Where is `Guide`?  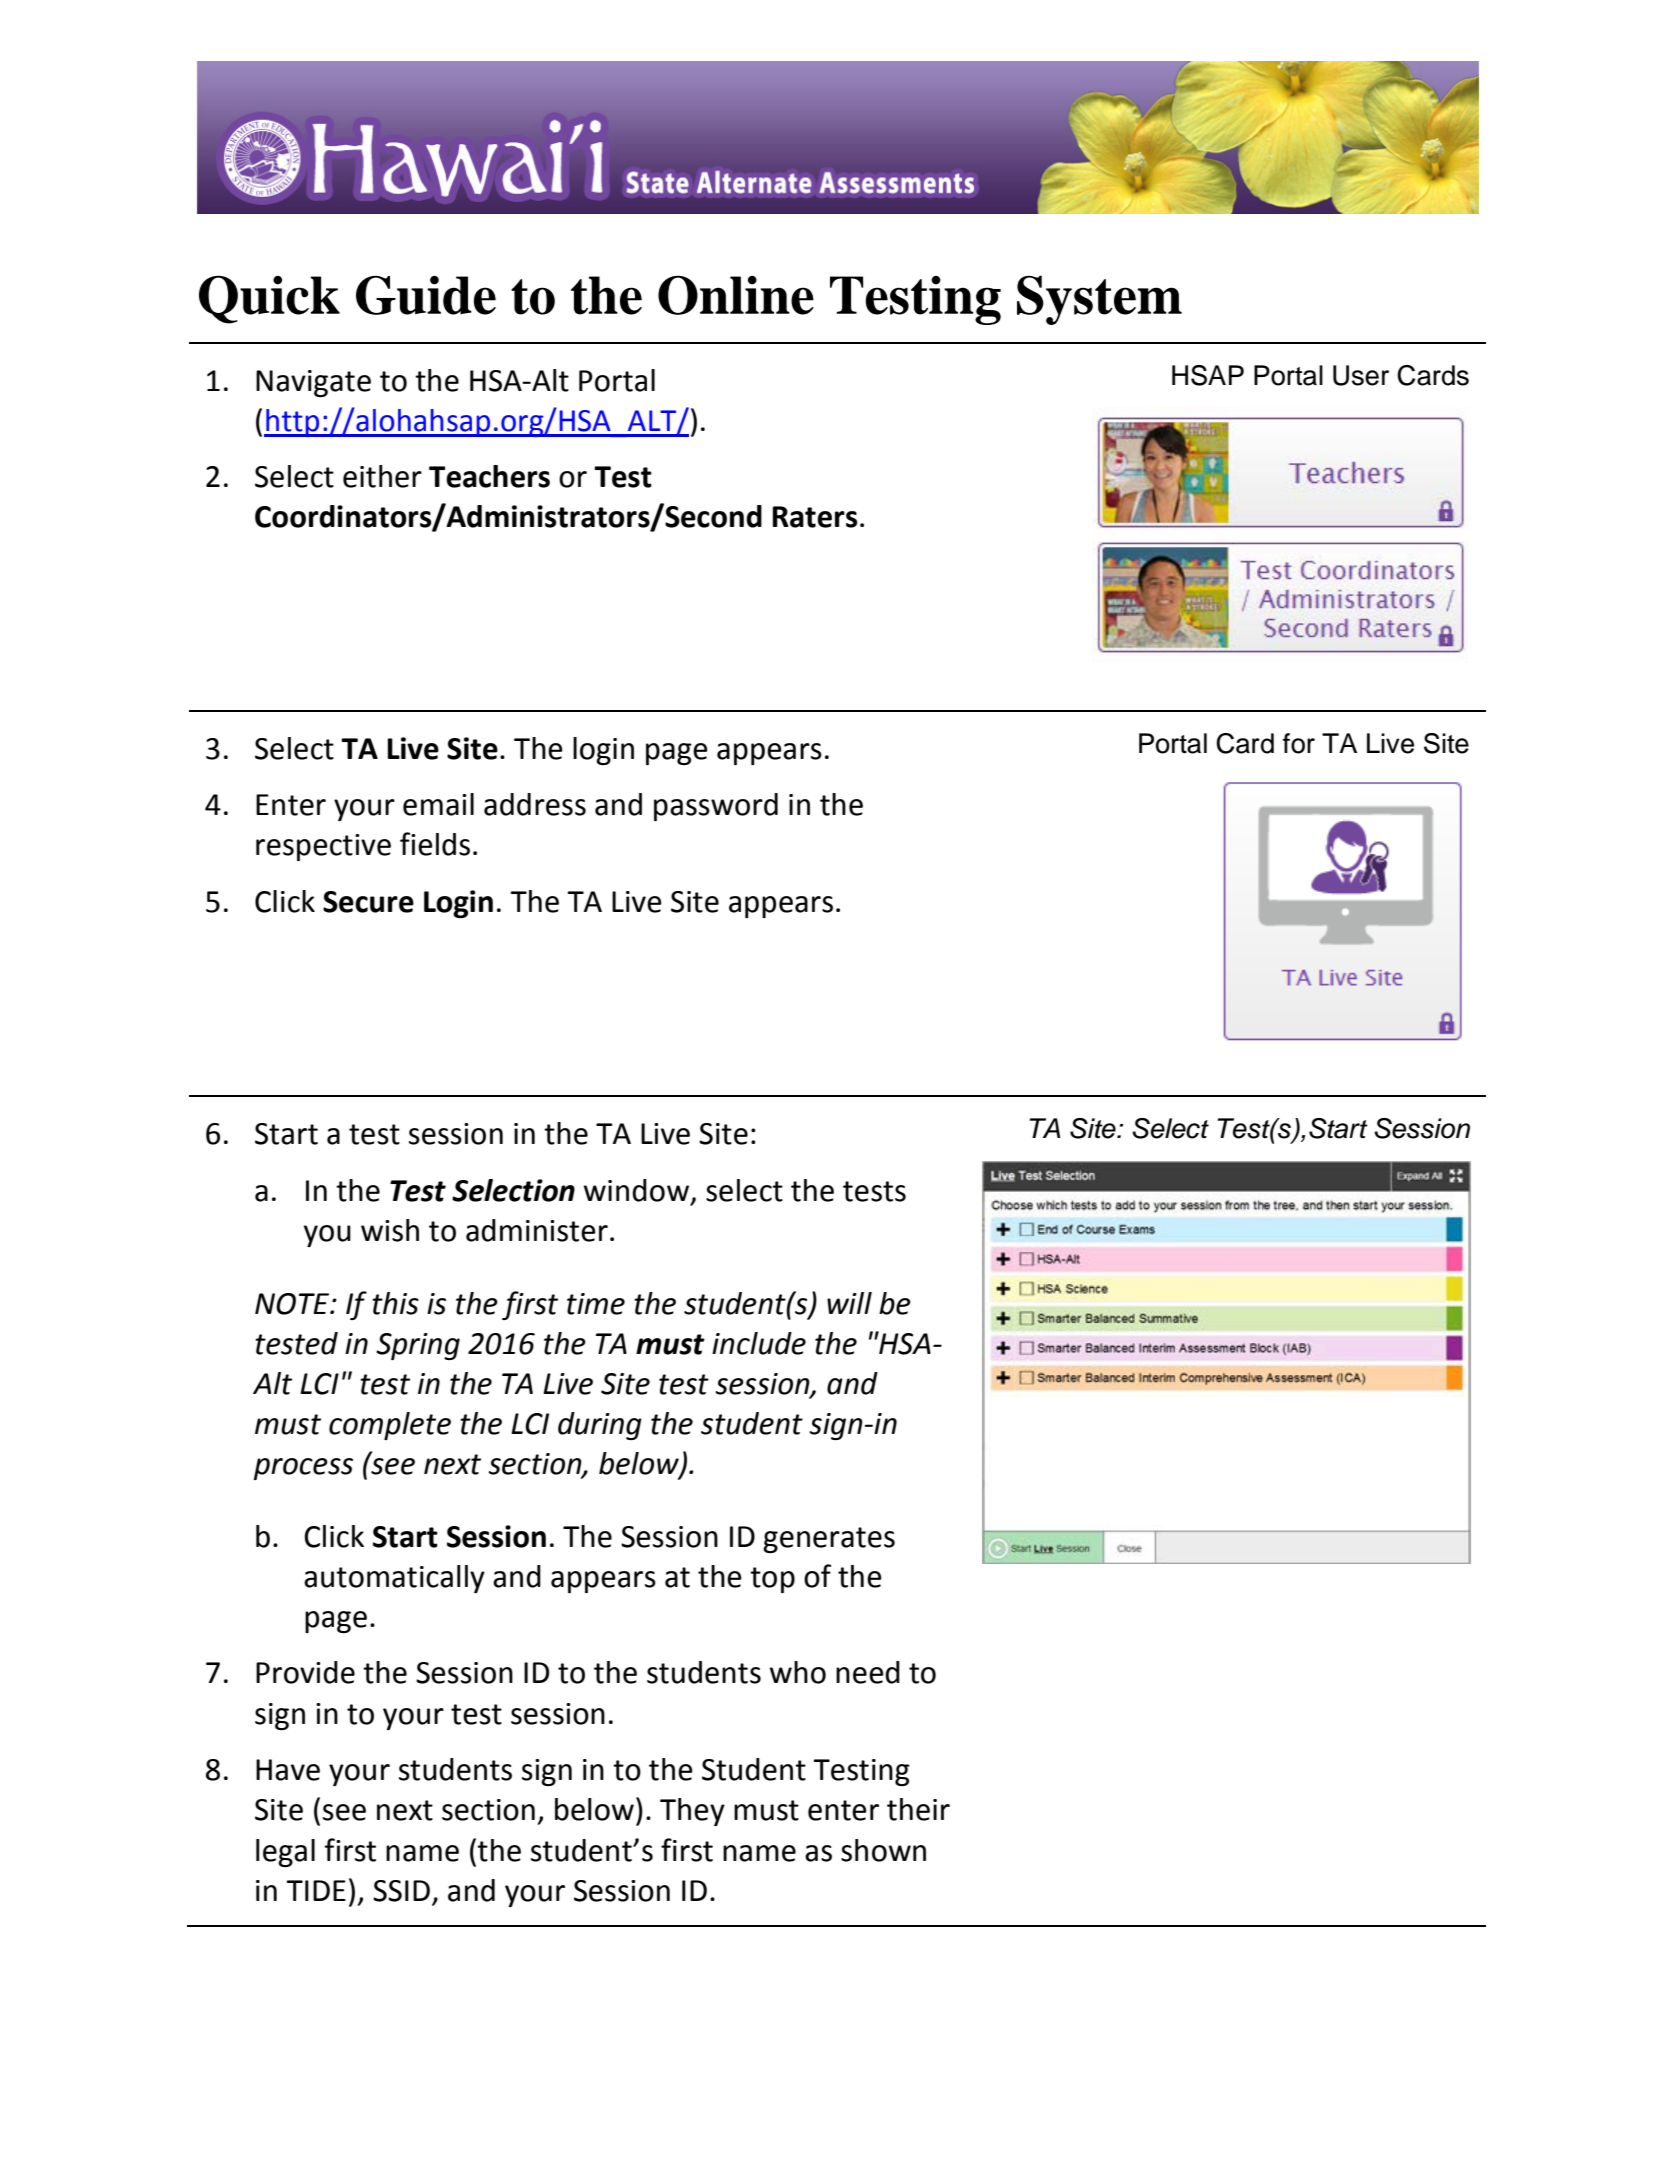 Guide is located at coordinates (426, 295).
